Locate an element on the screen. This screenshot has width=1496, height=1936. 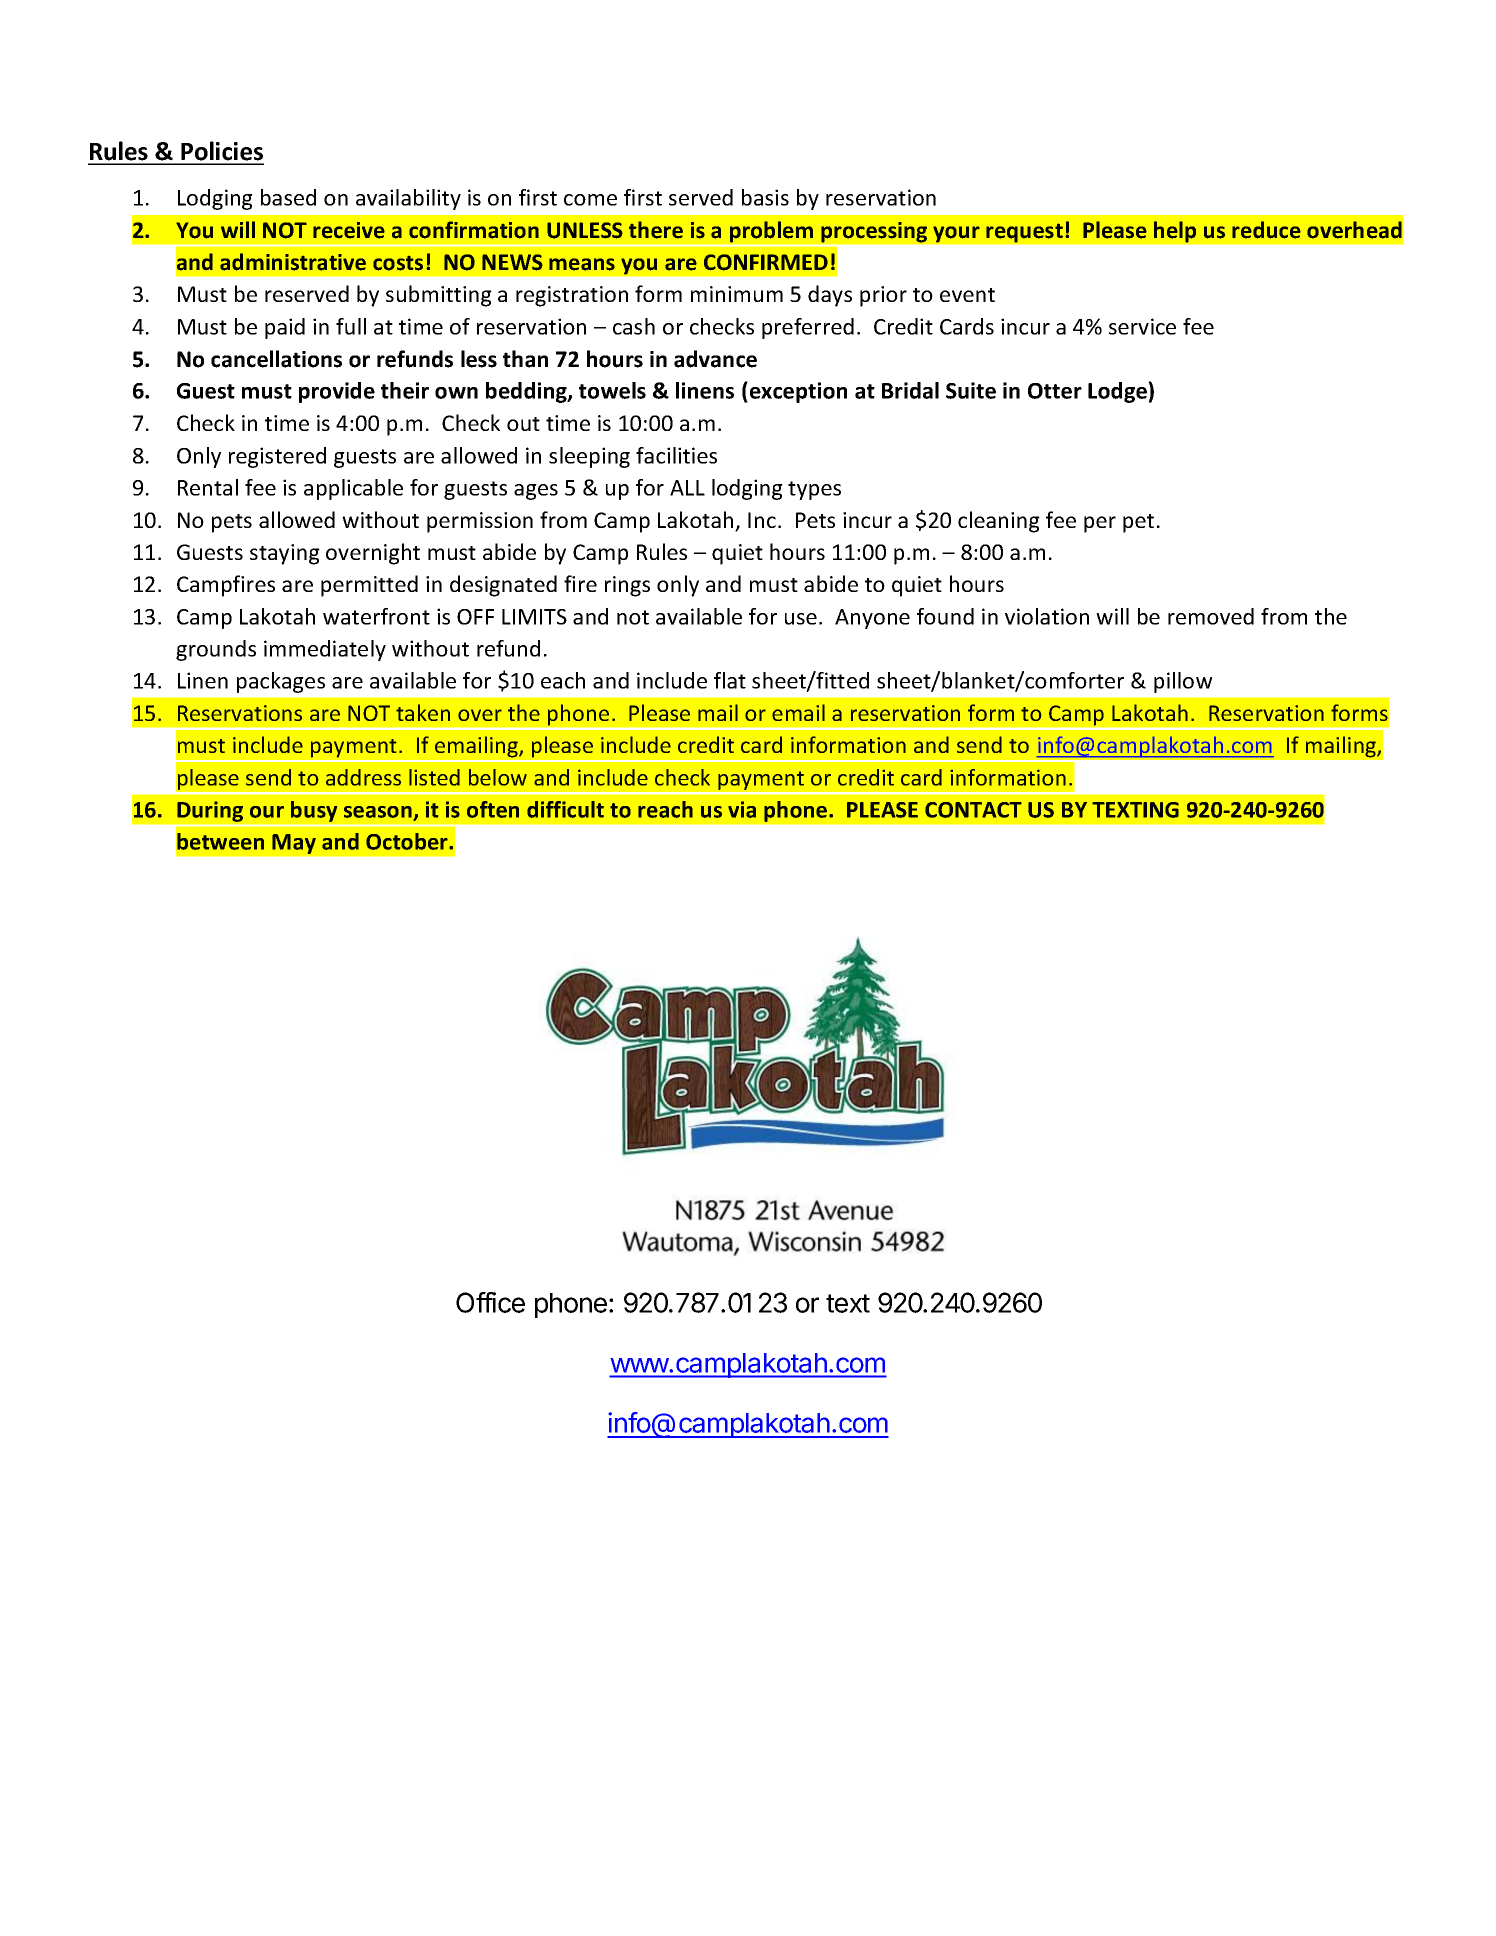
permitted is located at coordinates (369, 586).
